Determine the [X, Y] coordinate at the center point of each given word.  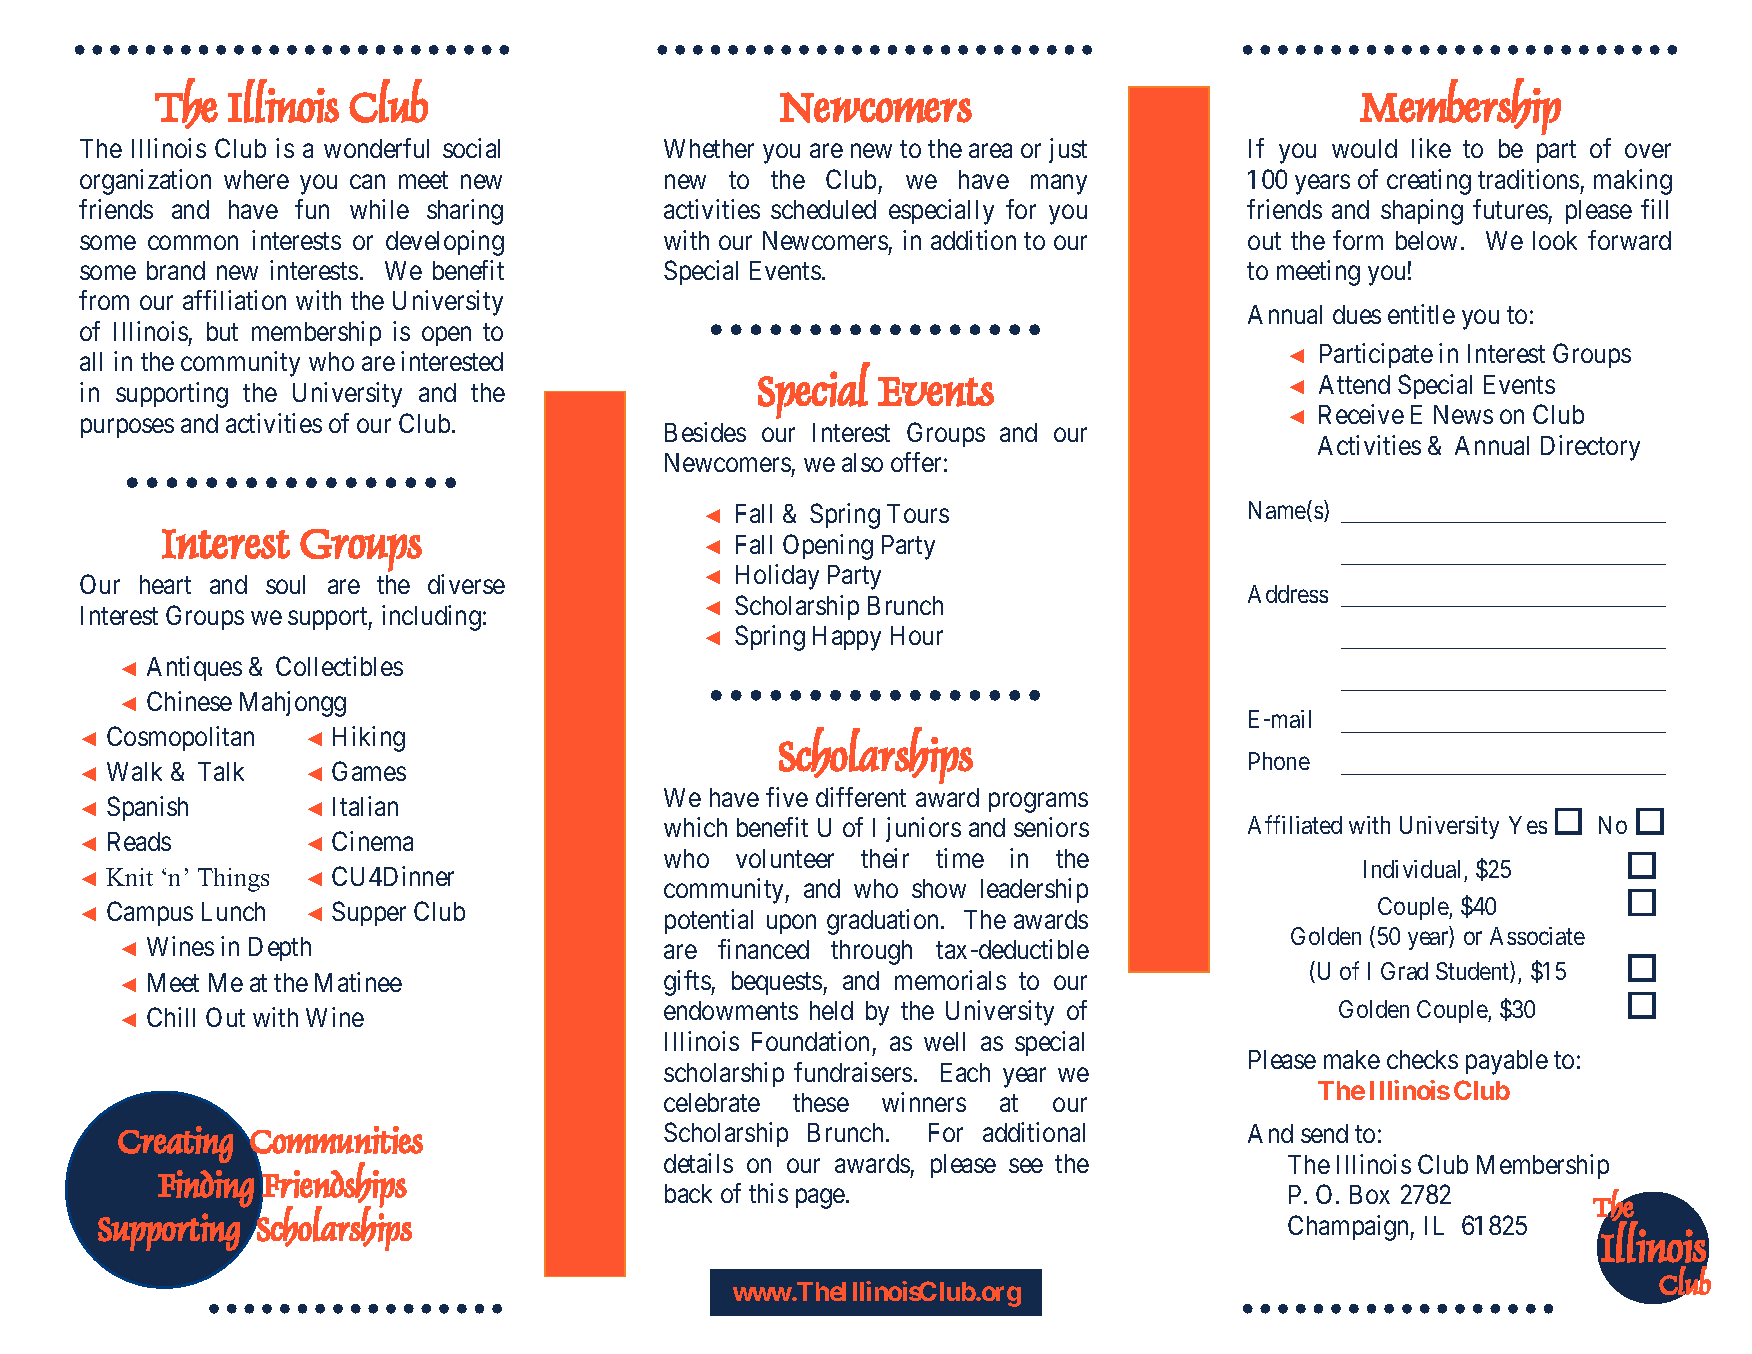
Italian [365, 806]
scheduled [823, 209]
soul [285, 584]
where [256, 179]
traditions [1528, 179]
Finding [206, 1189]
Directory [1590, 448]
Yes [1528, 825]
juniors [923, 829]
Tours [918, 513]
